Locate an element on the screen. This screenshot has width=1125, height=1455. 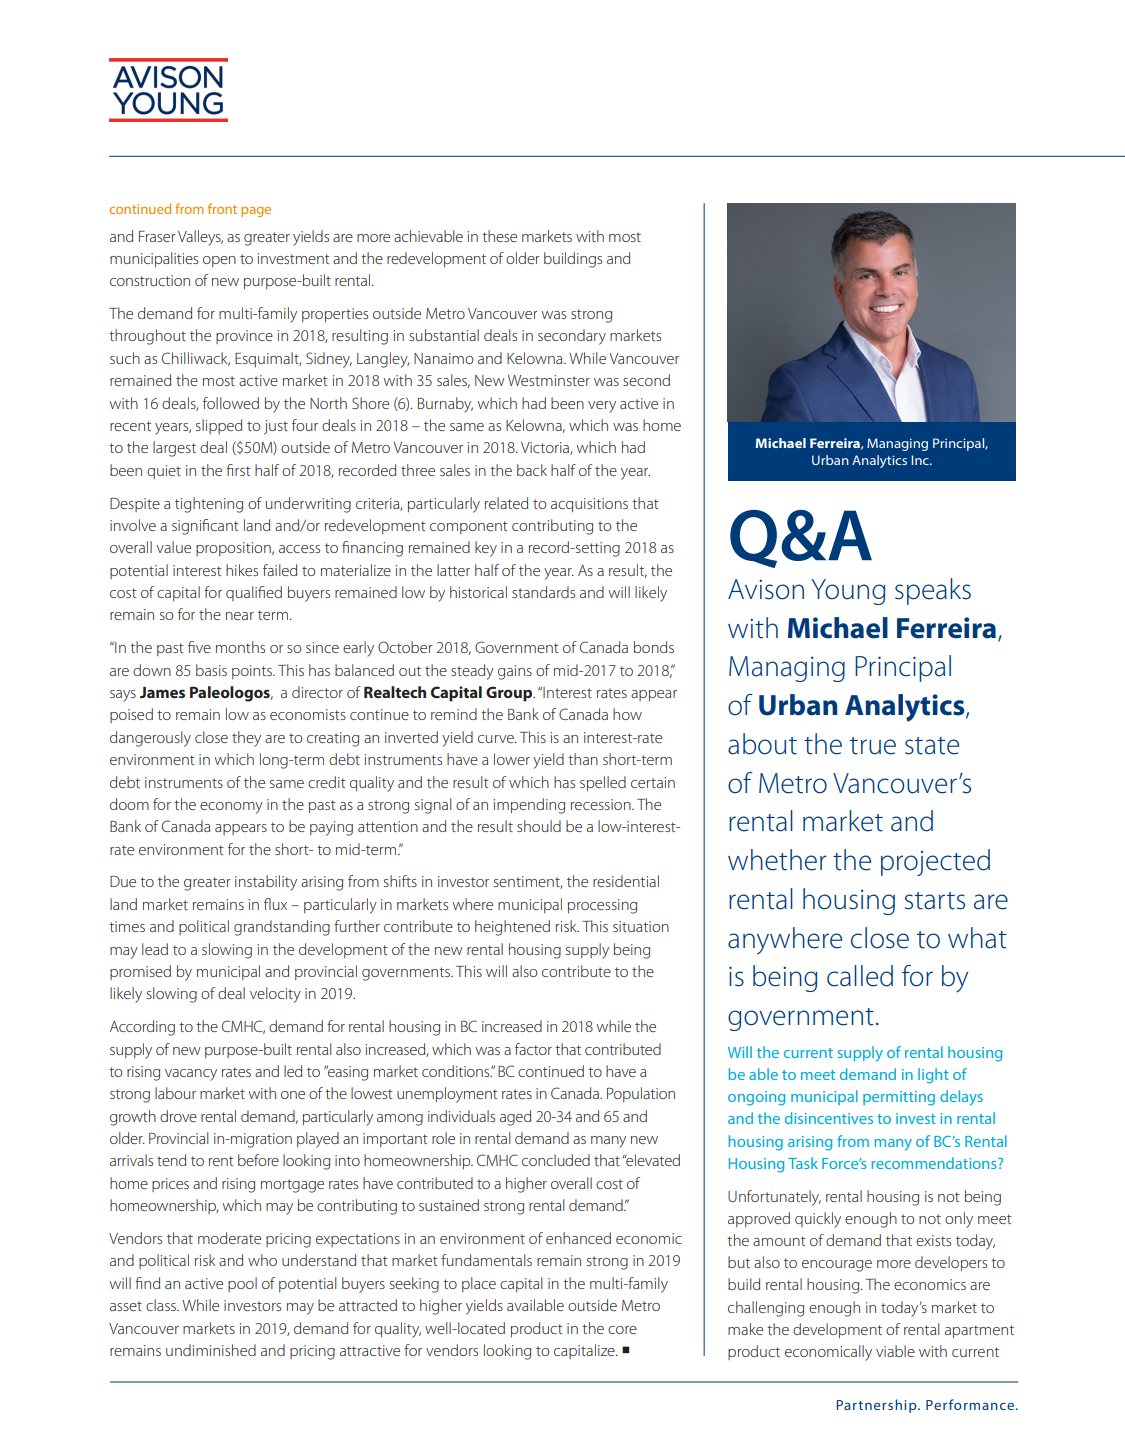
these is located at coordinates (499, 236).
